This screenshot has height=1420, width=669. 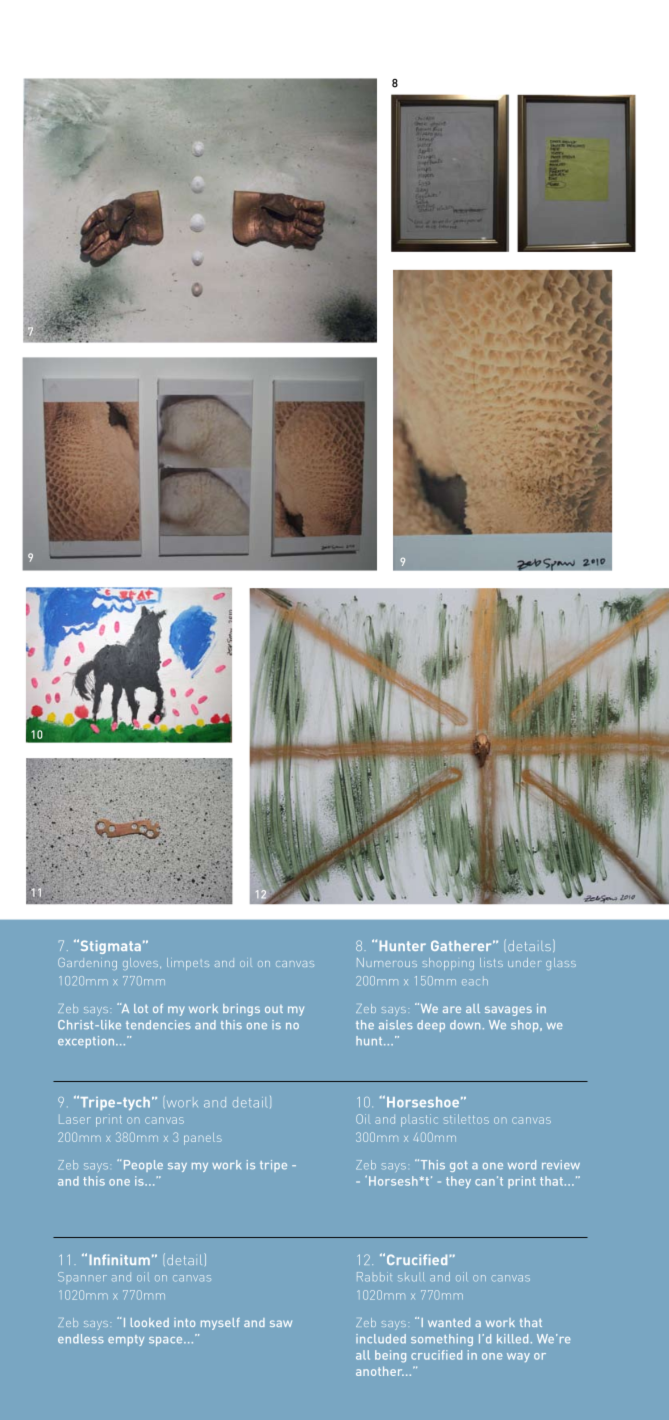 What do you see at coordinates (380, 1371) in the screenshot?
I see `another` at bounding box center [380, 1371].
